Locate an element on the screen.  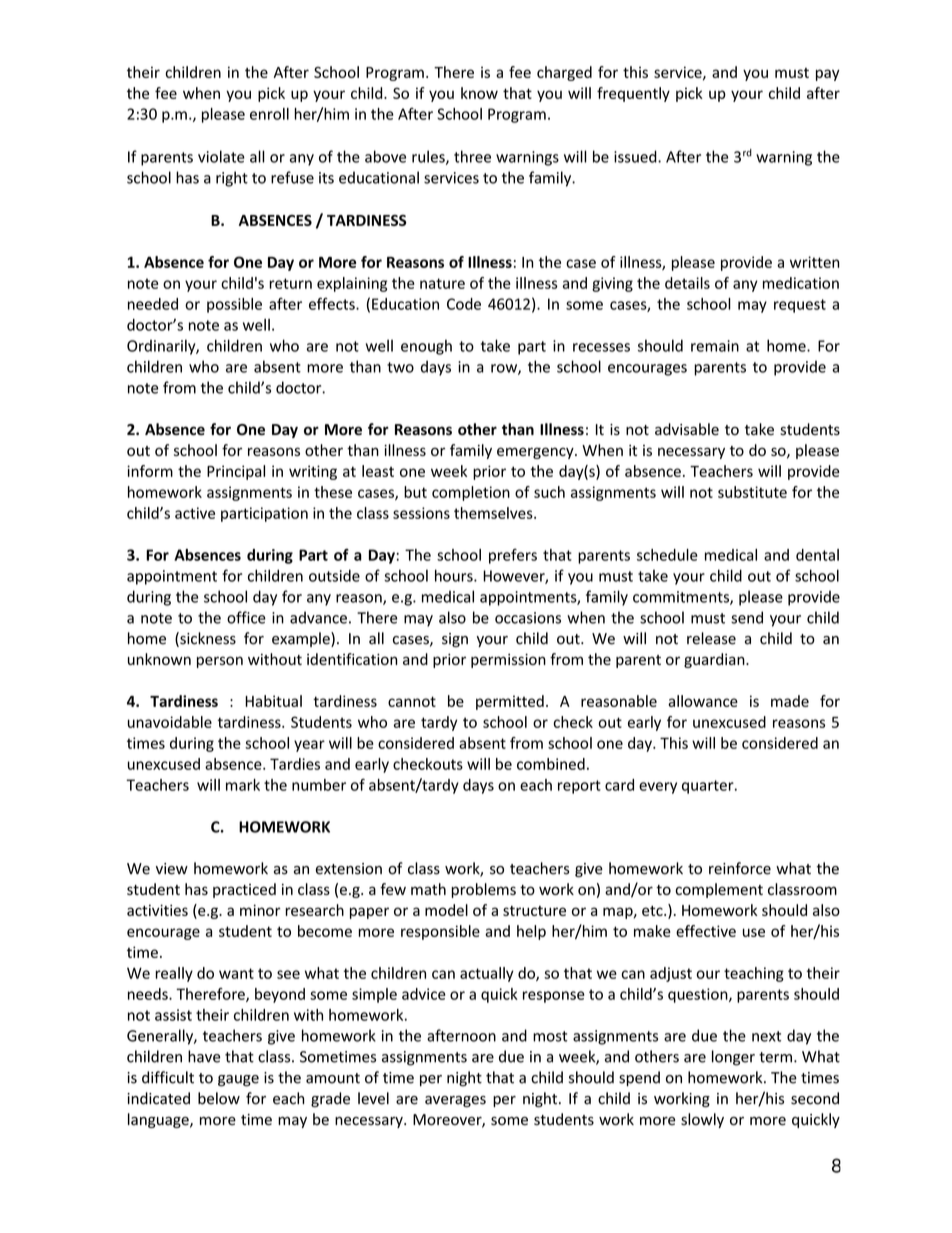
averages is located at coordinates (455, 1101).
